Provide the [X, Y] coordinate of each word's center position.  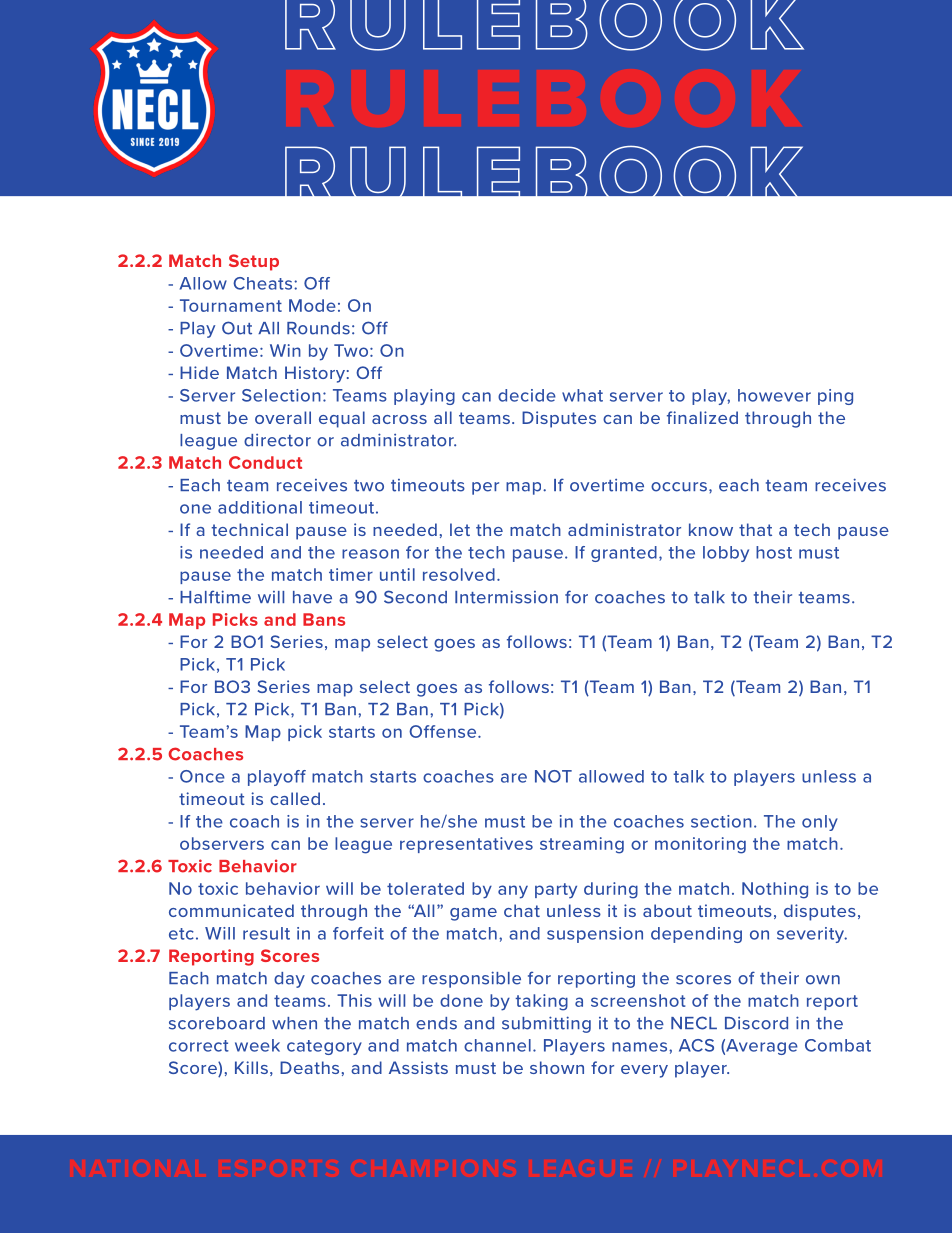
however [774, 395]
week [257, 1045]
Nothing [775, 890]
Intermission [506, 597]
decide [527, 395]
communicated [231, 910]
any [513, 892]
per [485, 488]
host [774, 552]
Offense [444, 731]
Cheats [264, 283]
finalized [702, 417]
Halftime [215, 597]
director [277, 440]
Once [202, 776]
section [721, 821]
